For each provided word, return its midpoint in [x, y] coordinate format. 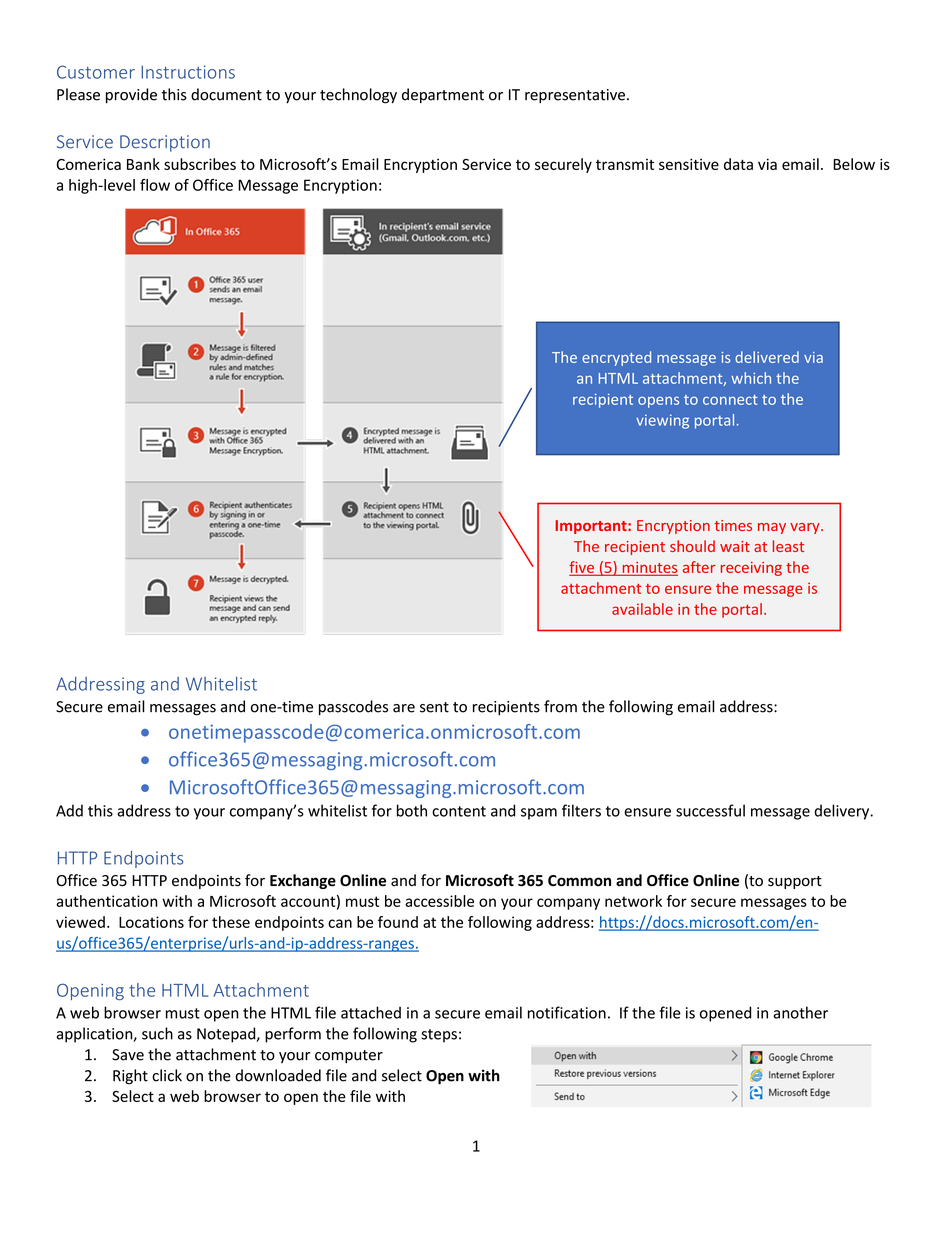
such [157, 1033]
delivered [767, 357]
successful [710, 810]
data [738, 164]
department [443, 95]
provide [131, 95]
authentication [107, 901]
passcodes [353, 707]
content [459, 811]
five [582, 568]
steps [439, 1036]
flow [155, 185]
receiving [751, 569]
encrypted [616, 358]
